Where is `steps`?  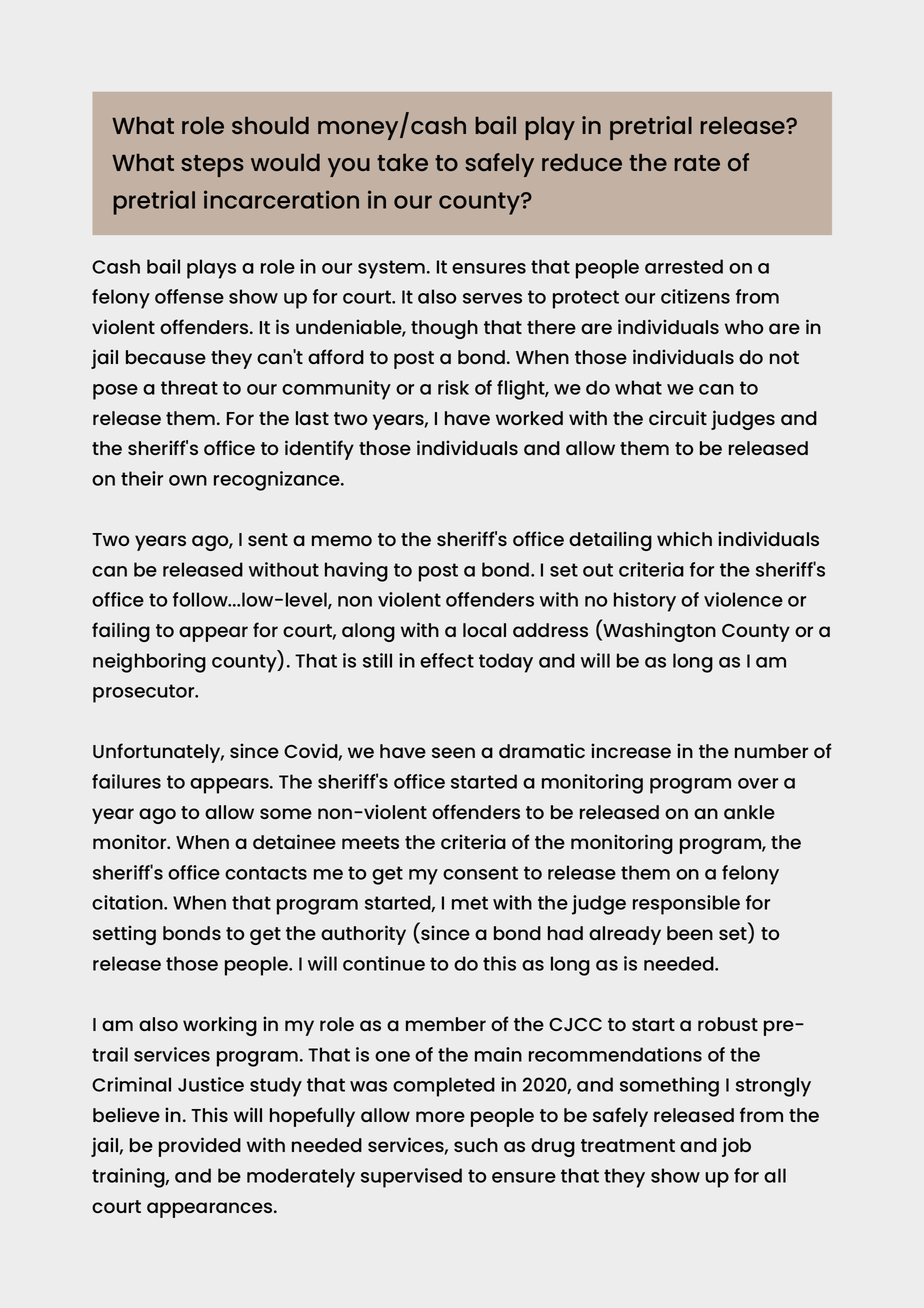
steps is located at coordinates (212, 166).
